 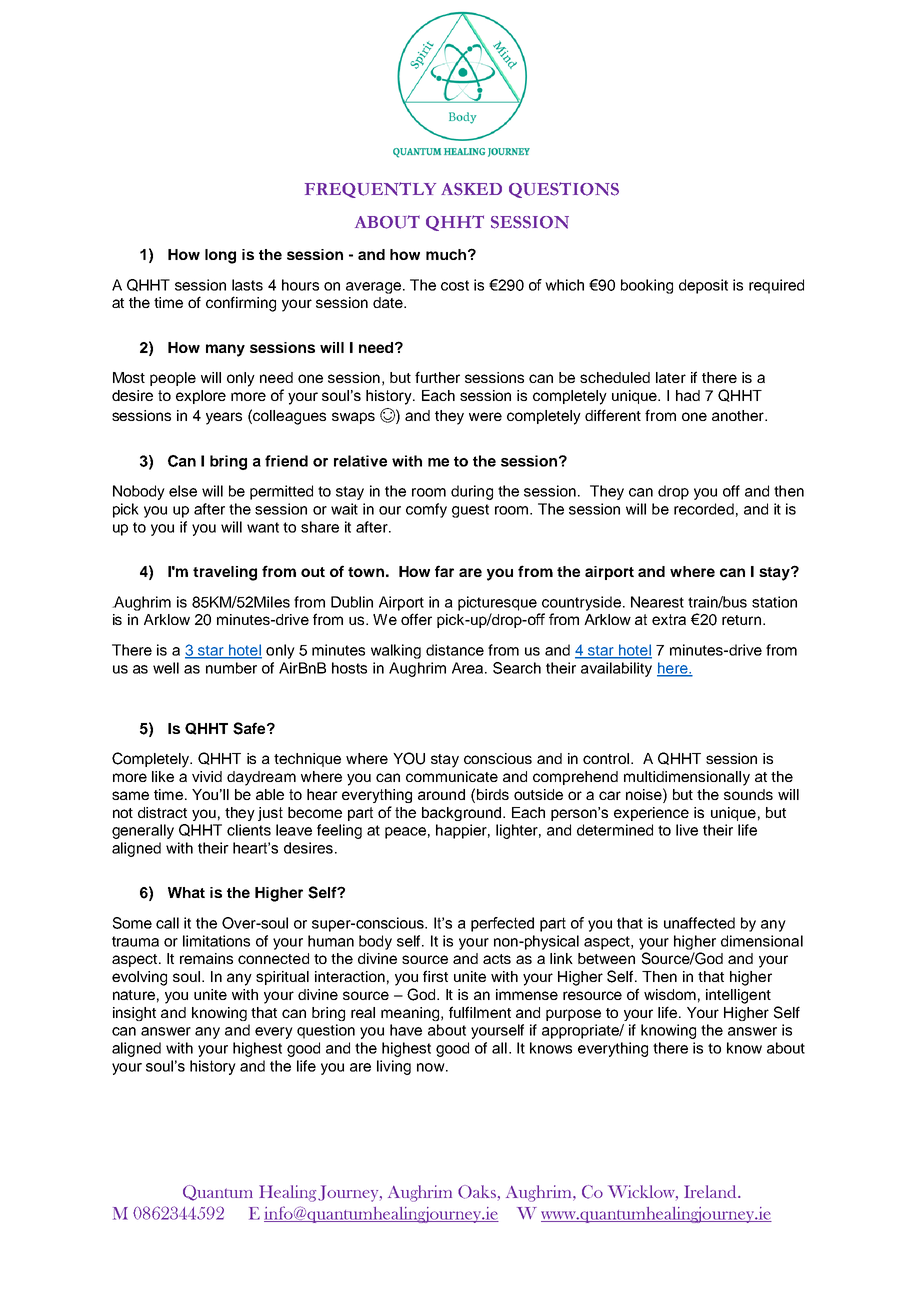 What do you see at coordinates (469, 668) in the screenshot?
I see `Area` at bounding box center [469, 668].
